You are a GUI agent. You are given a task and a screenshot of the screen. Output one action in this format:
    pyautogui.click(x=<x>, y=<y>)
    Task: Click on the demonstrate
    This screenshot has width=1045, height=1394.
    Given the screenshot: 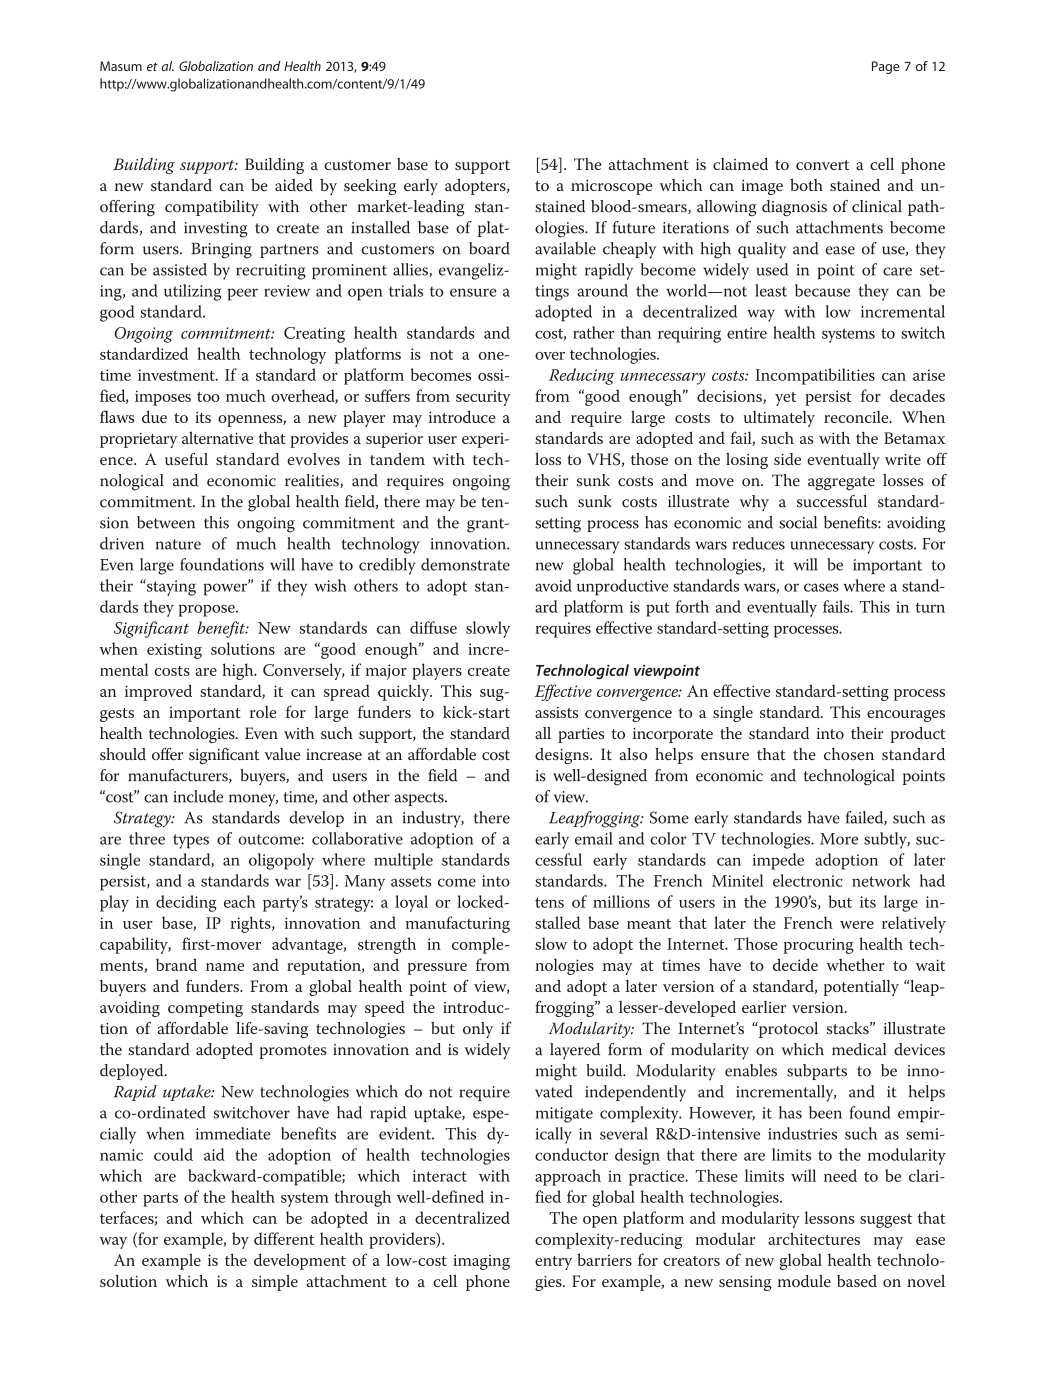 What is the action you would take?
    pyautogui.click(x=465, y=564)
